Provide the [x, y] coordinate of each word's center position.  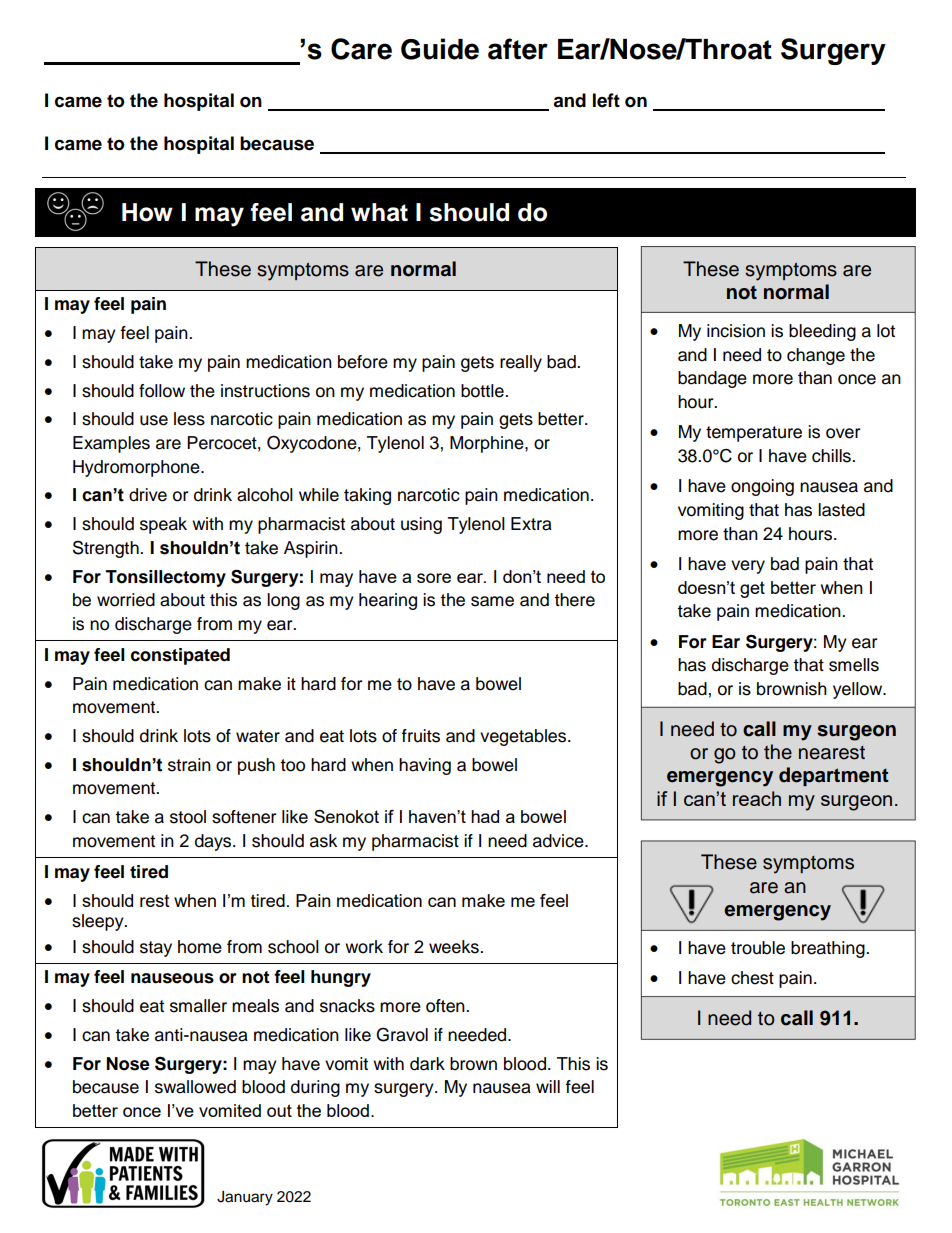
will [548, 1086]
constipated [180, 656]
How [147, 212]
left [606, 100]
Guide [440, 49]
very [748, 567]
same [492, 601]
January [245, 1198]
